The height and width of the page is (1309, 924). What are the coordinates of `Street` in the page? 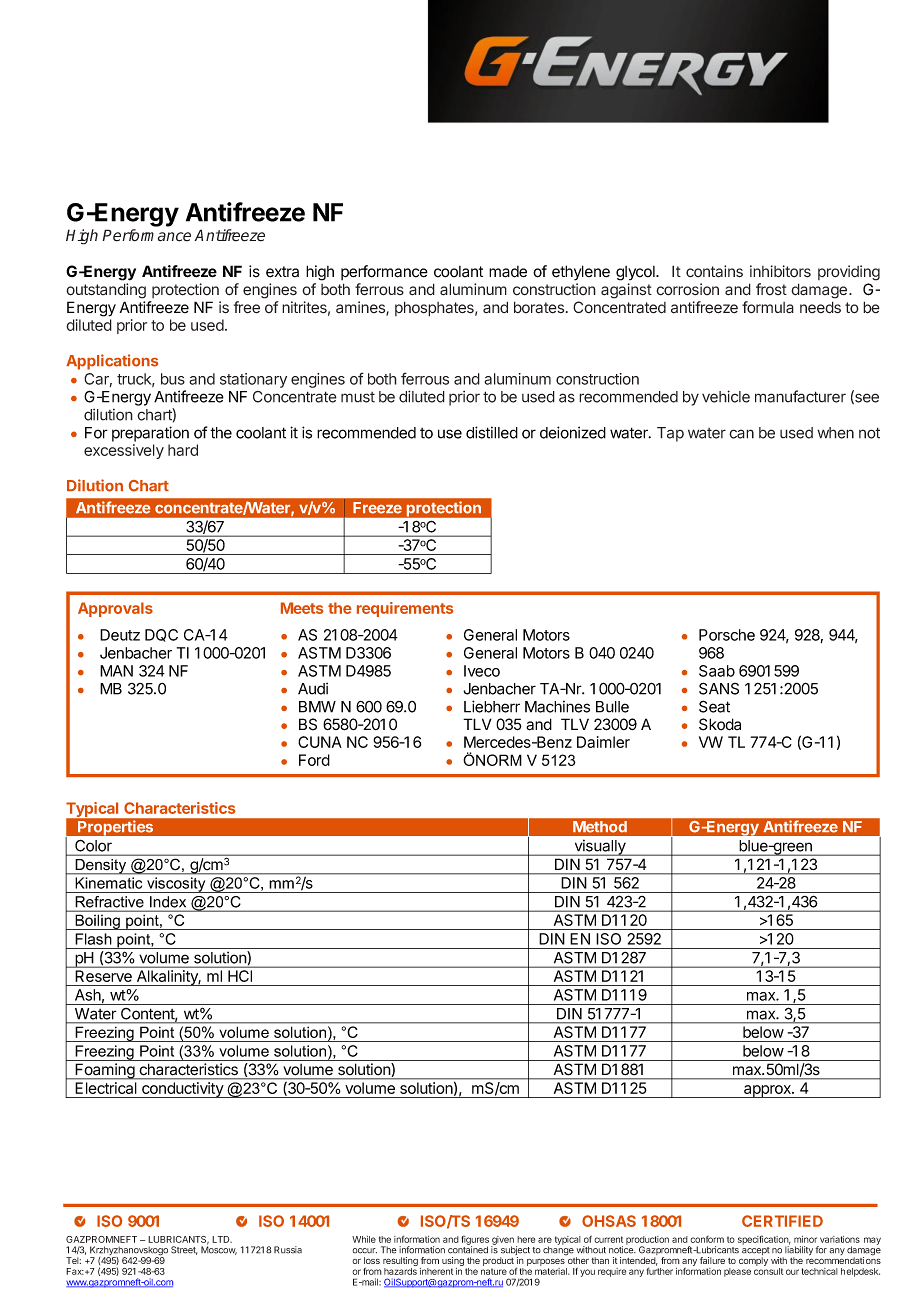 It's located at (184, 1250).
